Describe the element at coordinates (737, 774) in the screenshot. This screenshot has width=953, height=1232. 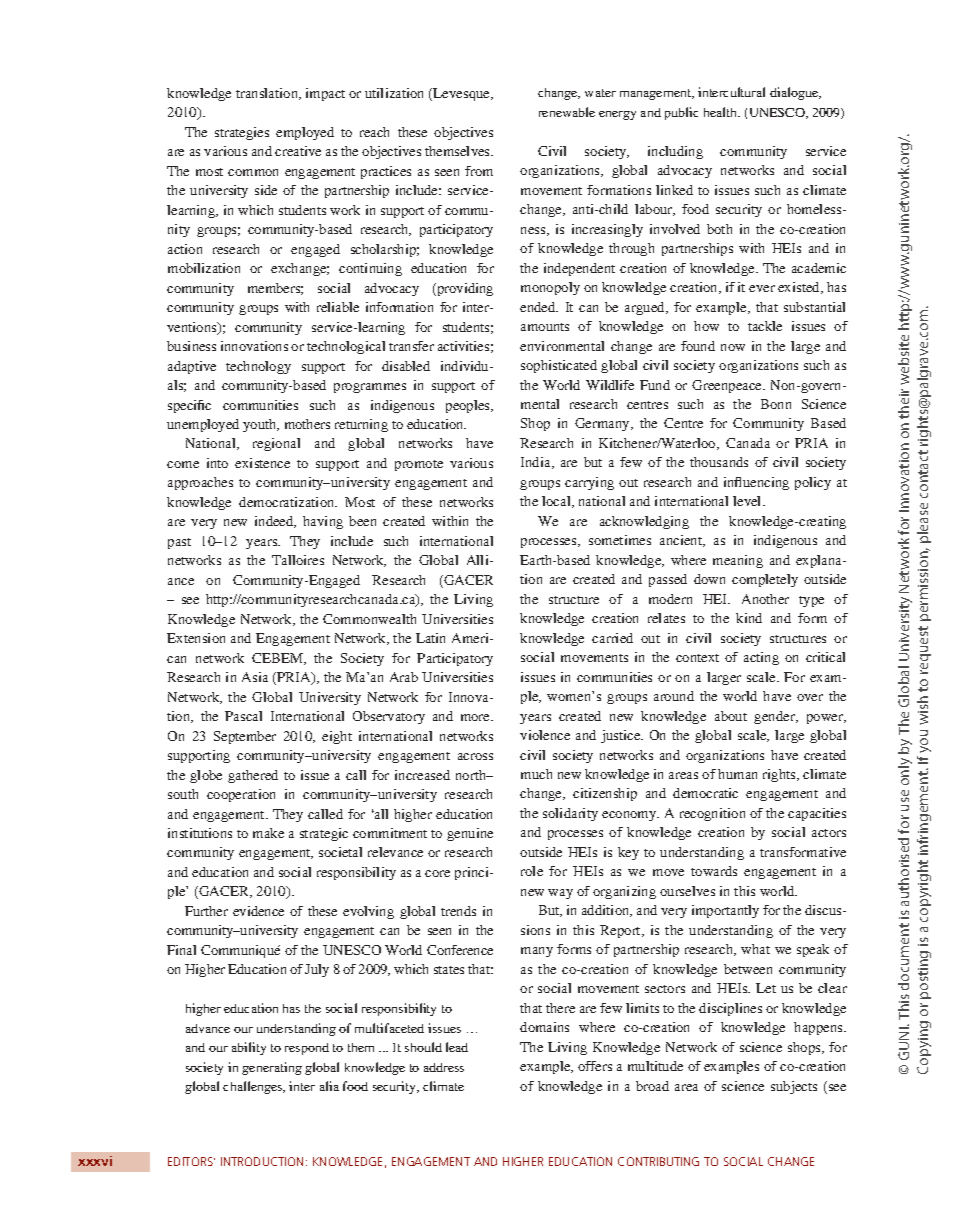
I see `human` at that location.
